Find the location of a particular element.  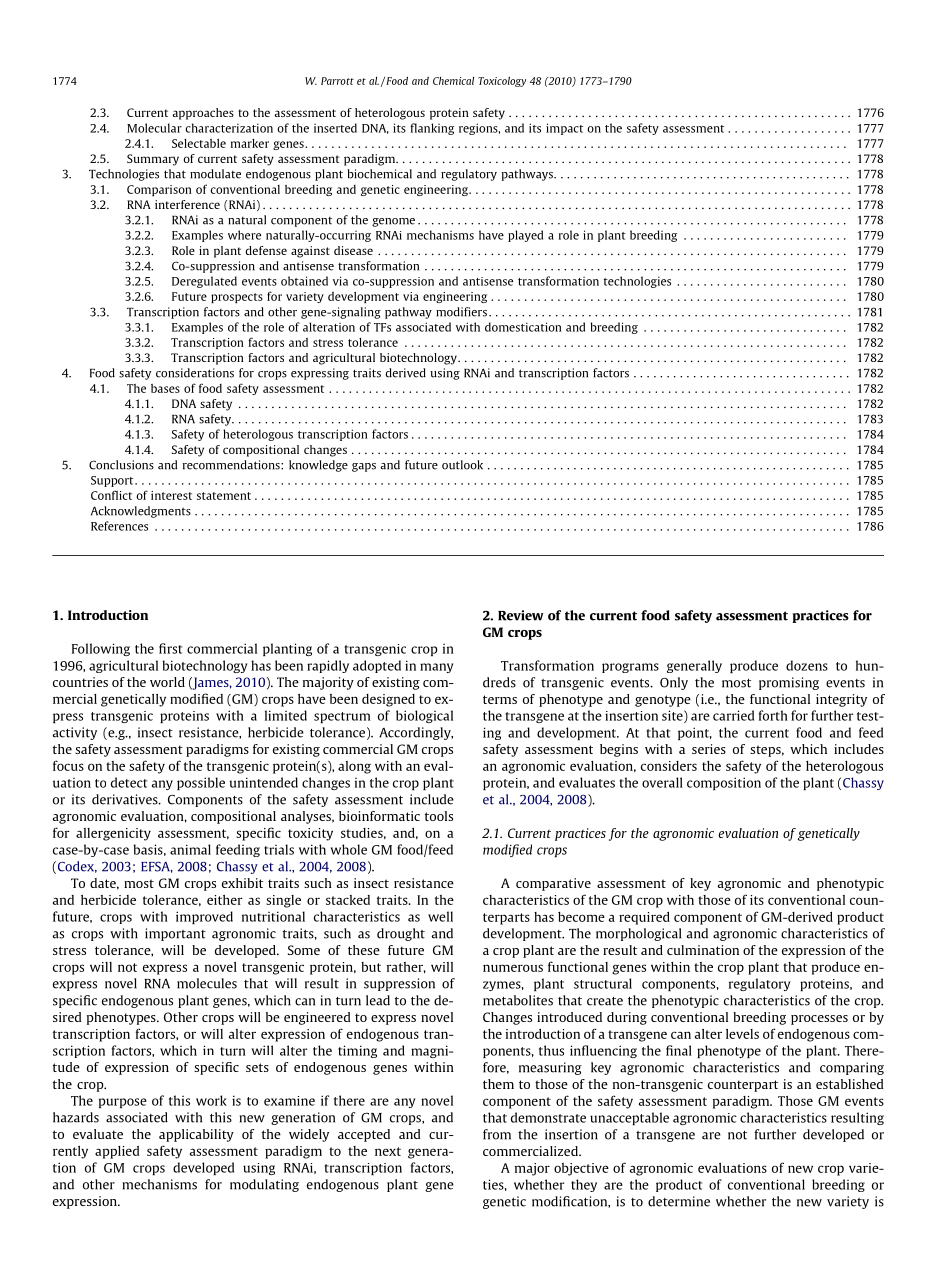

flanking is located at coordinates (432, 129).
